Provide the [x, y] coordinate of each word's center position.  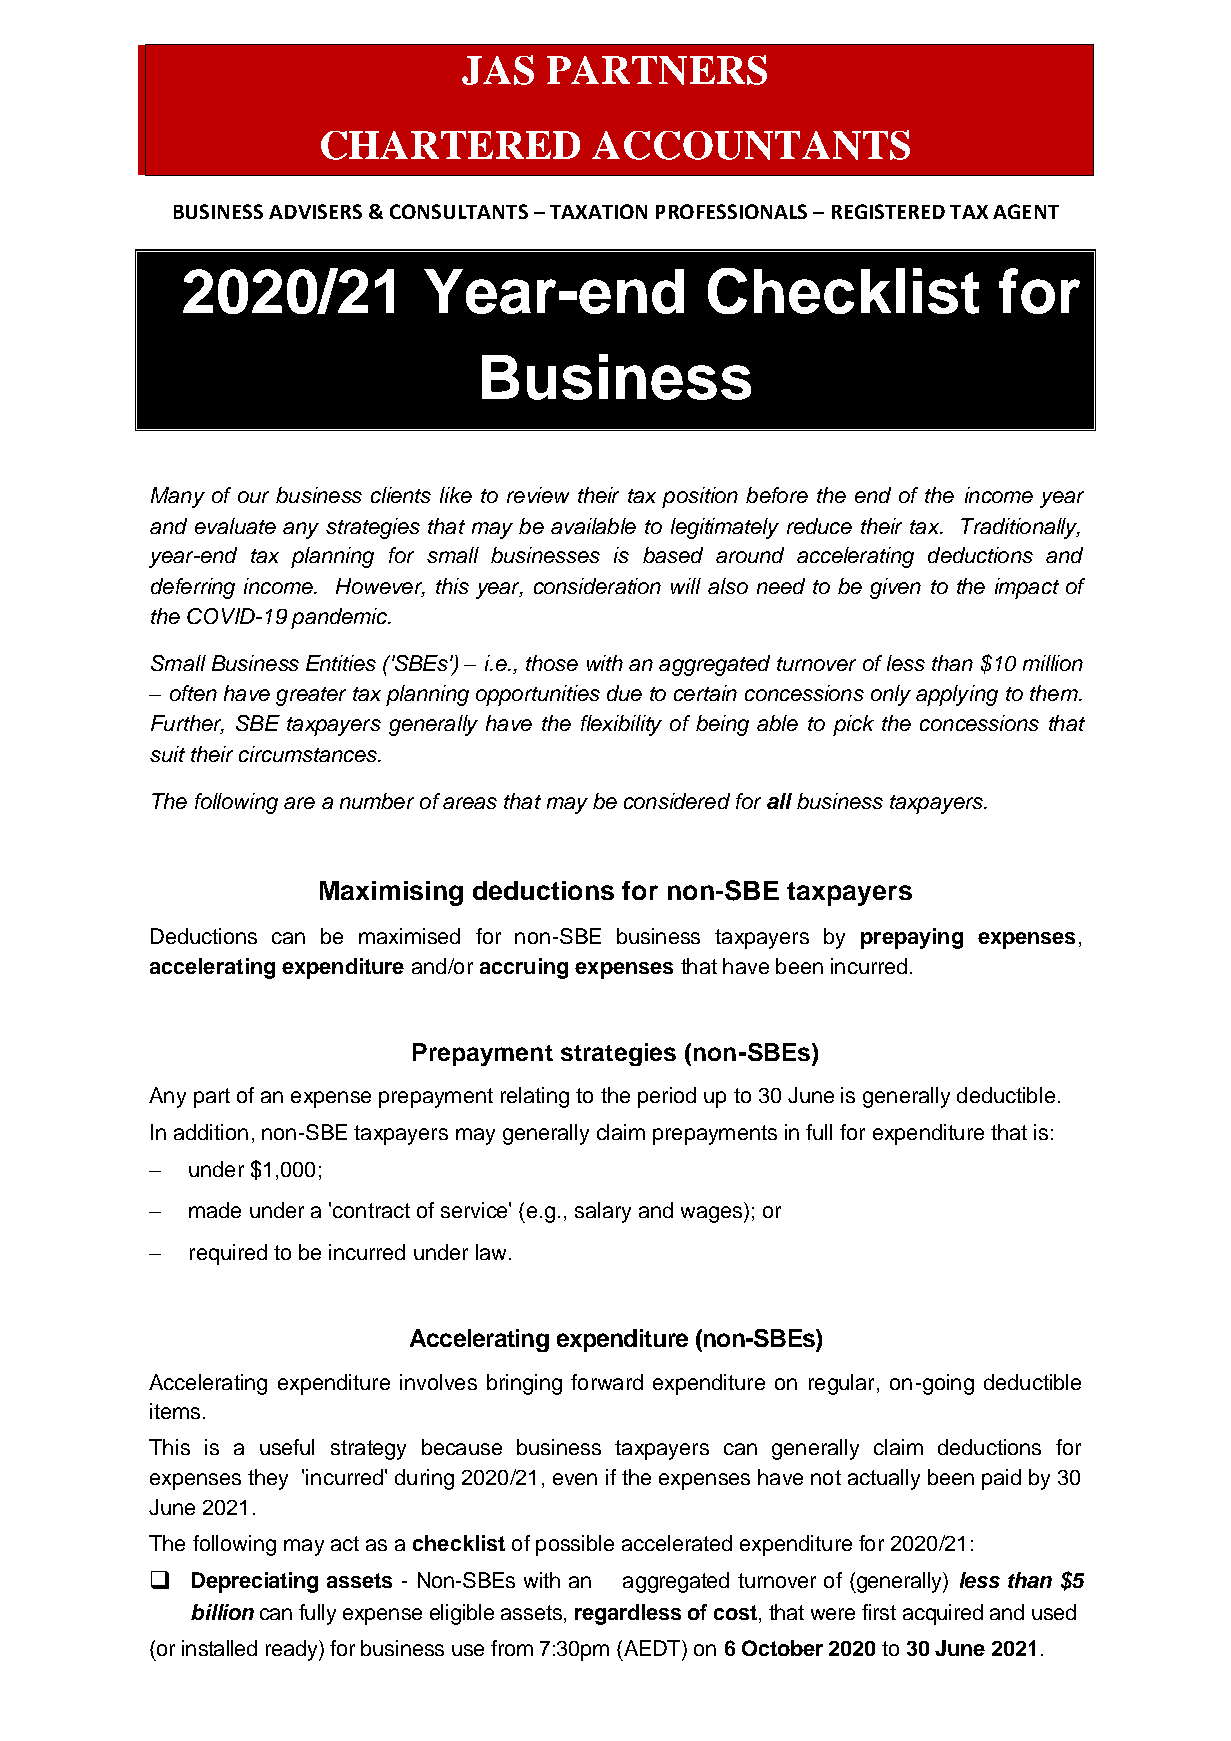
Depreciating [255, 1582]
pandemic [340, 618]
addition [211, 1132]
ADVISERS [315, 211]
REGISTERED [888, 211]
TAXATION [598, 211]
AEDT [652, 1648]
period [667, 1097]
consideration [597, 586]
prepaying [912, 938]
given [895, 588]
